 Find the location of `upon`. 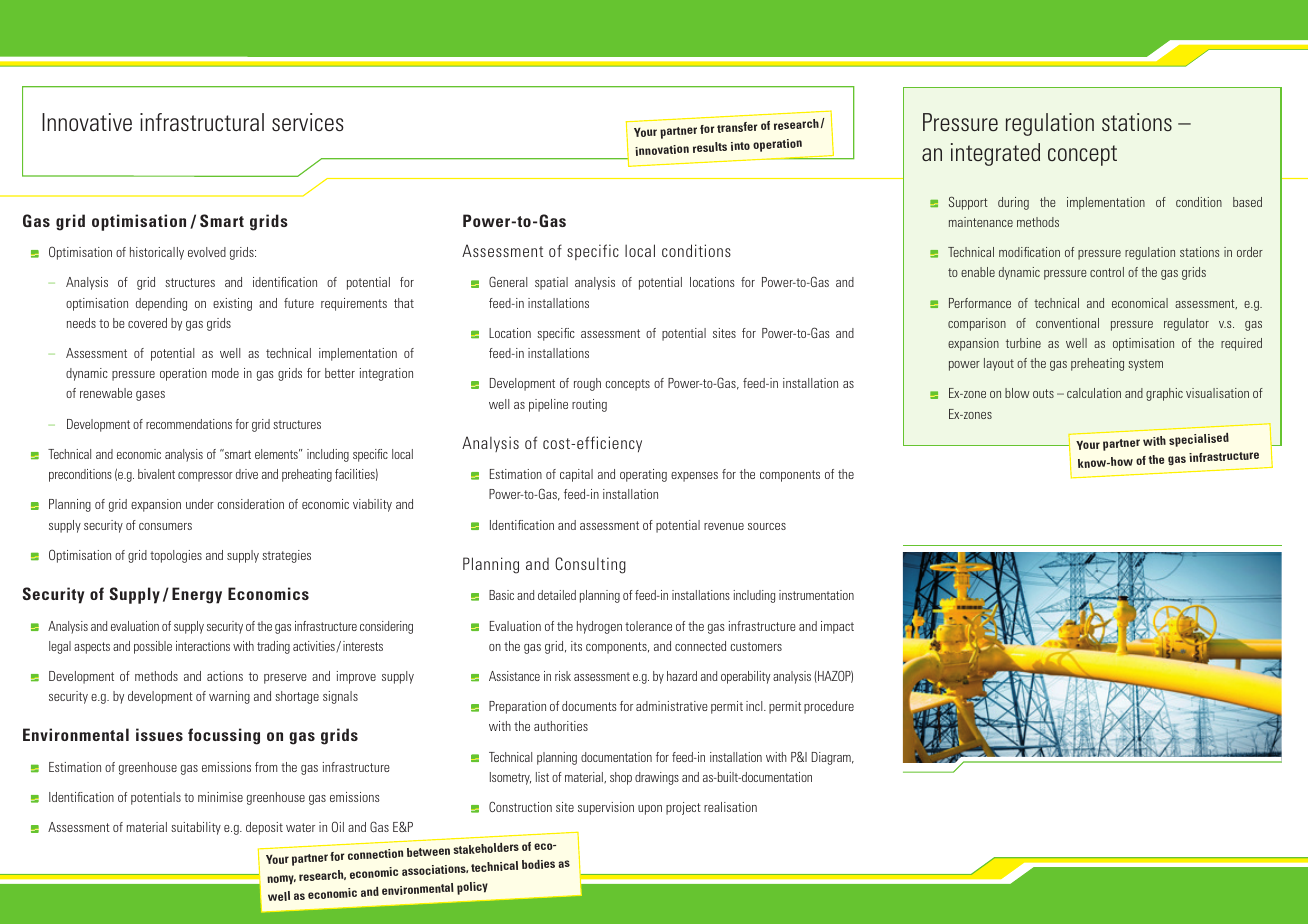

upon is located at coordinates (650, 810).
